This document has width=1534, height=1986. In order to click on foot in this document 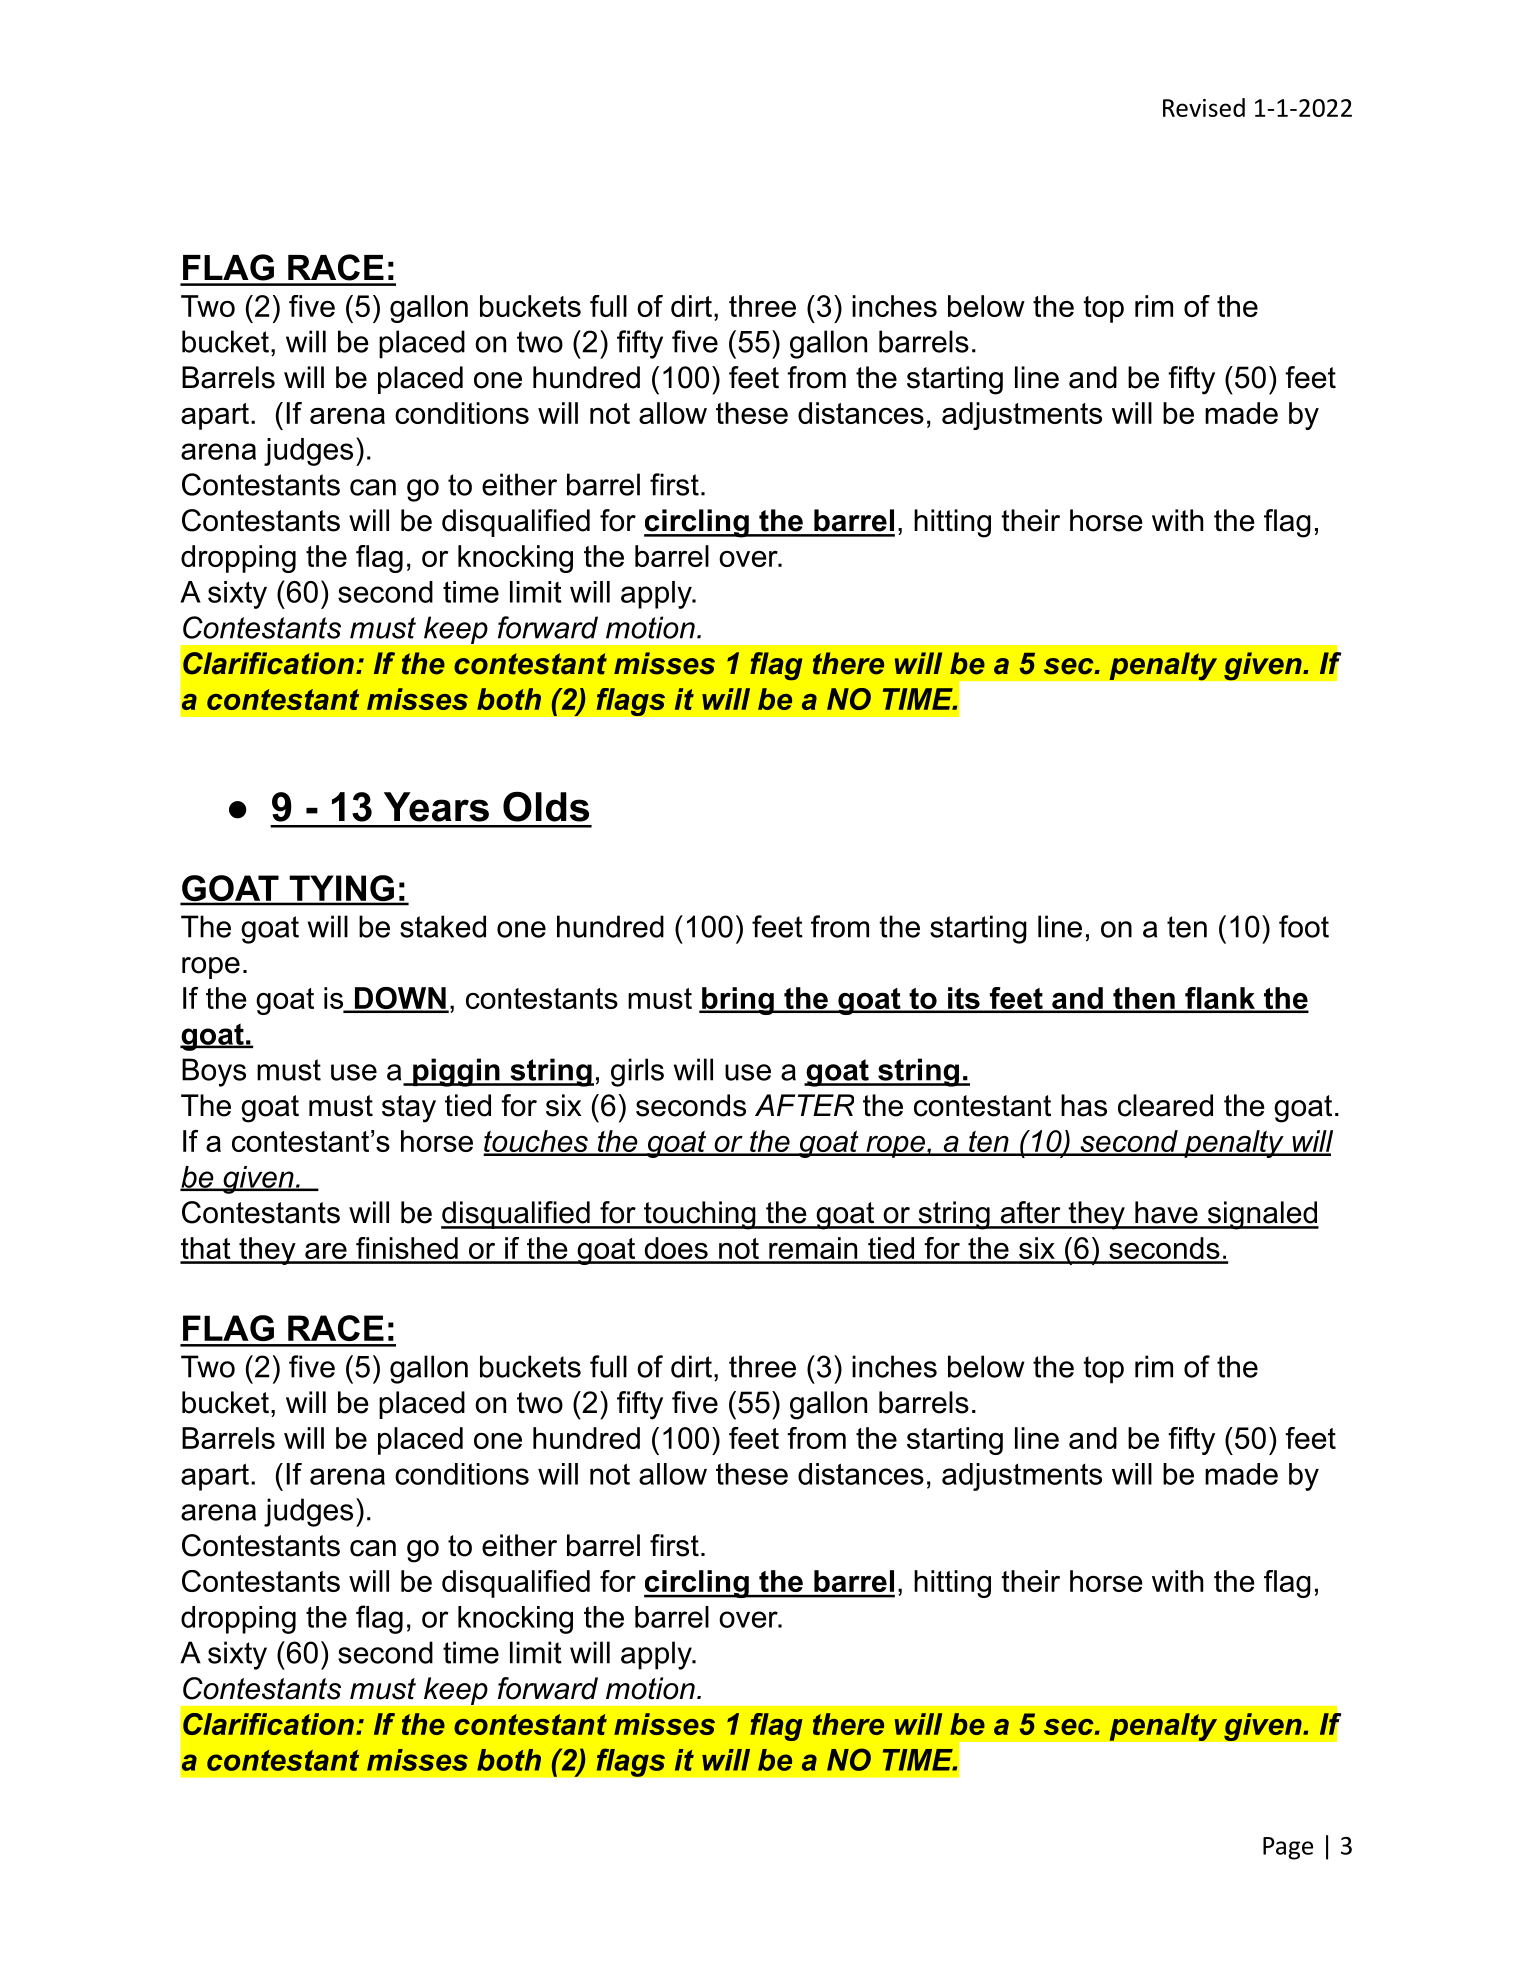, I will do `click(1304, 926)`.
